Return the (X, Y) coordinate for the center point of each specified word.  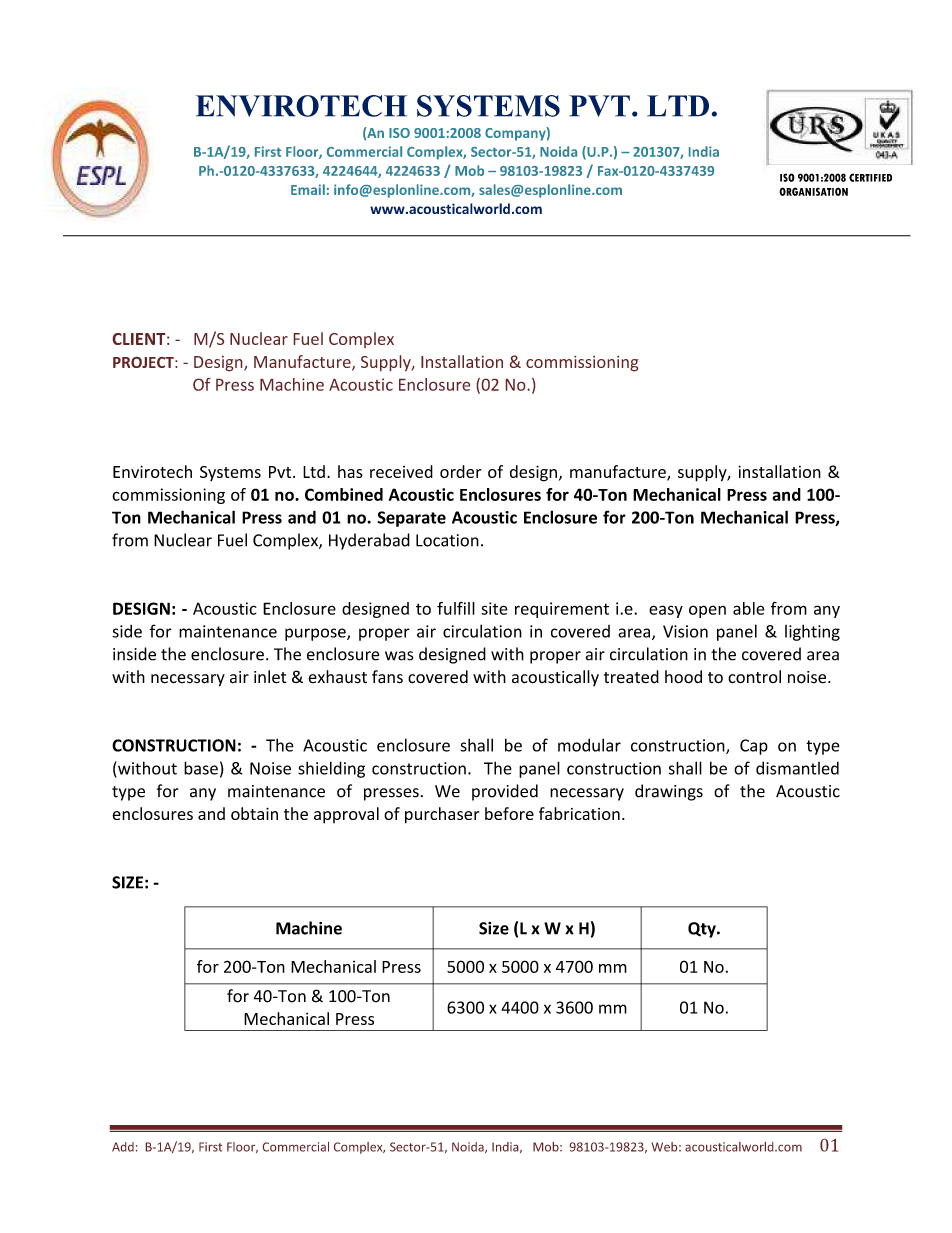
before (509, 813)
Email (308, 189)
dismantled (797, 768)
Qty (703, 930)
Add (123, 1147)
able (749, 608)
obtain (254, 813)
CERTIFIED (870, 177)
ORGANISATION (813, 191)
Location (447, 540)
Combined (344, 494)
